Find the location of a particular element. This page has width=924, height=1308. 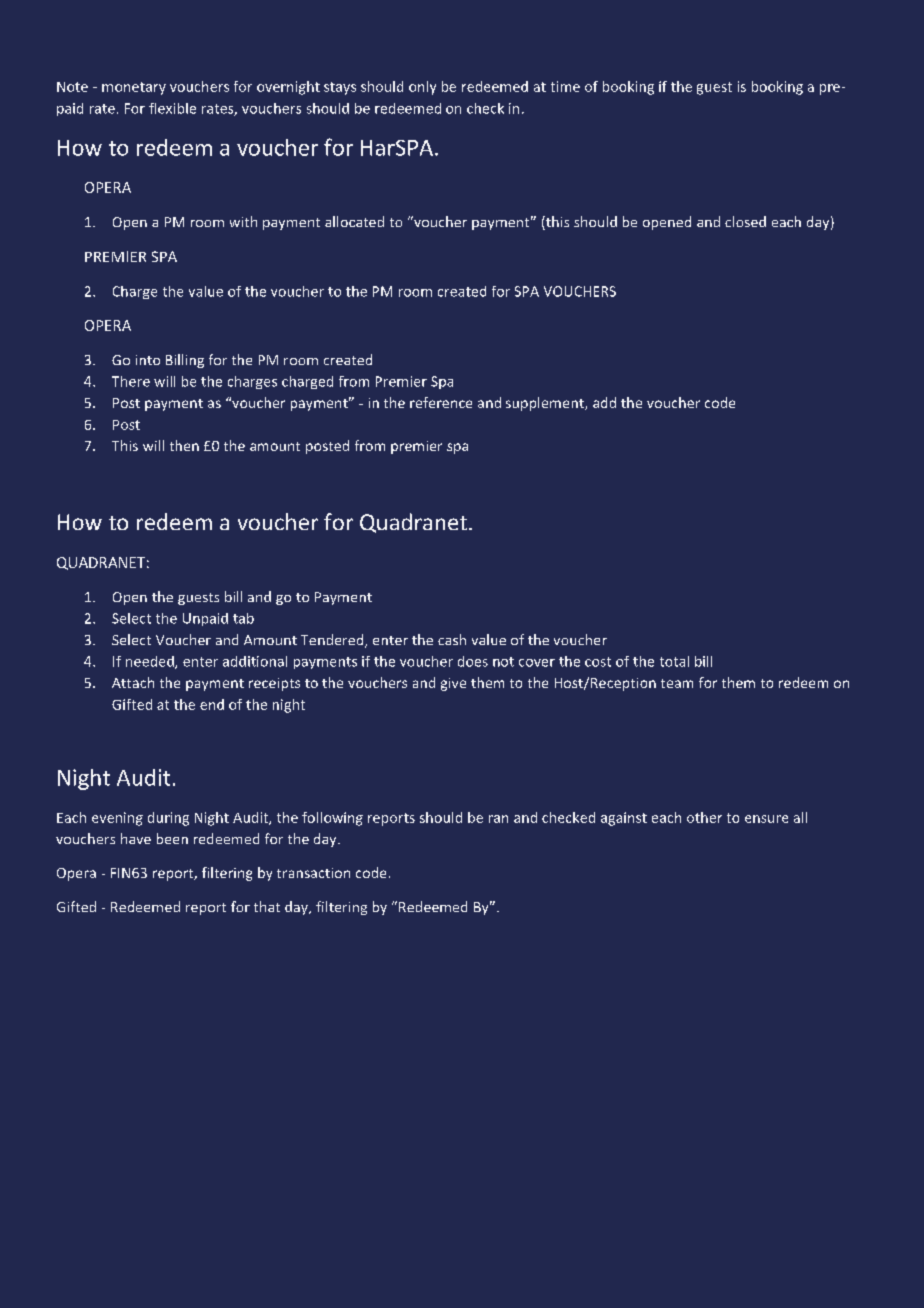

allocated is located at coordinates (354, 221).
